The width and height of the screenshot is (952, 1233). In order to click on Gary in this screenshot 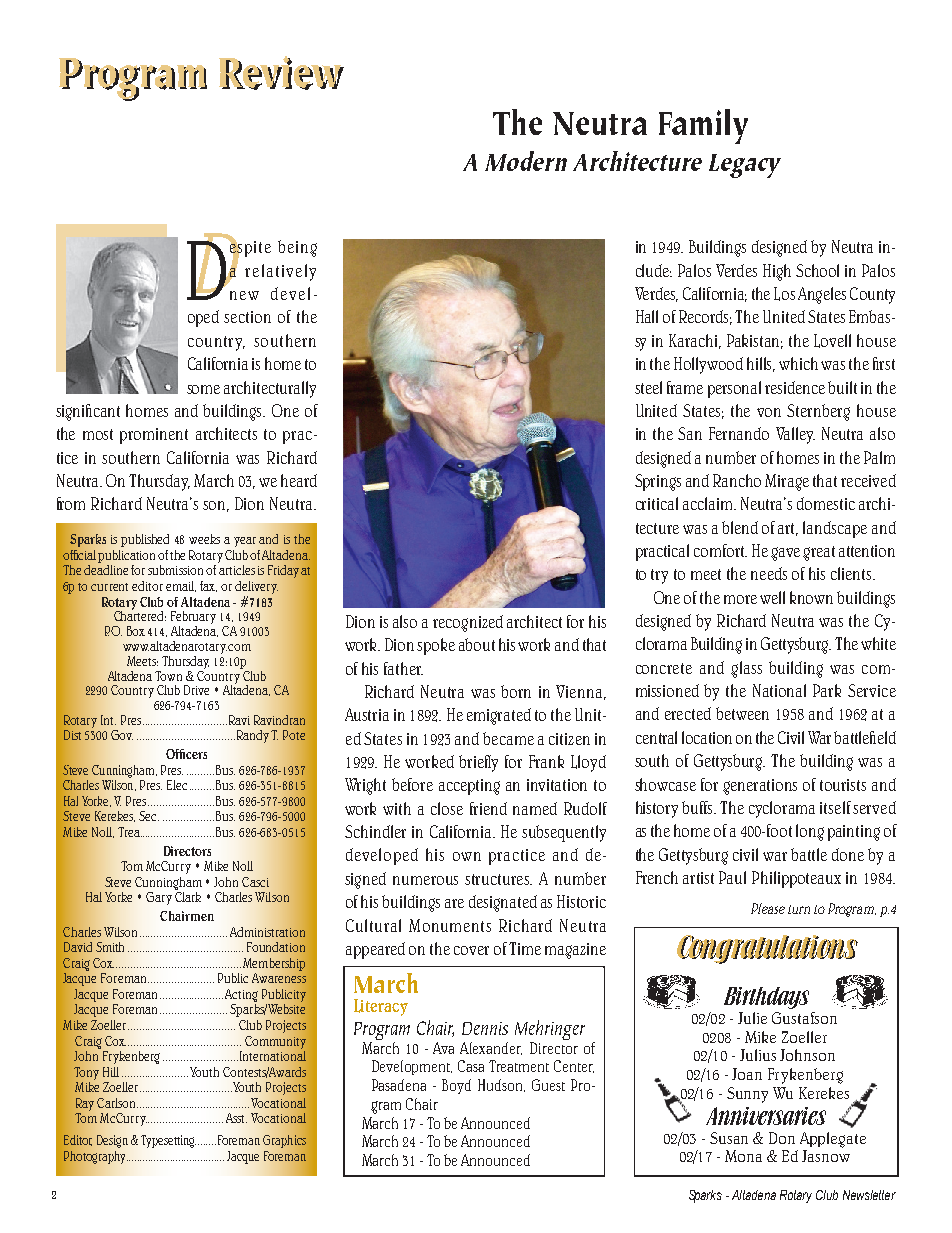, I will do `click(159, 898)`.
